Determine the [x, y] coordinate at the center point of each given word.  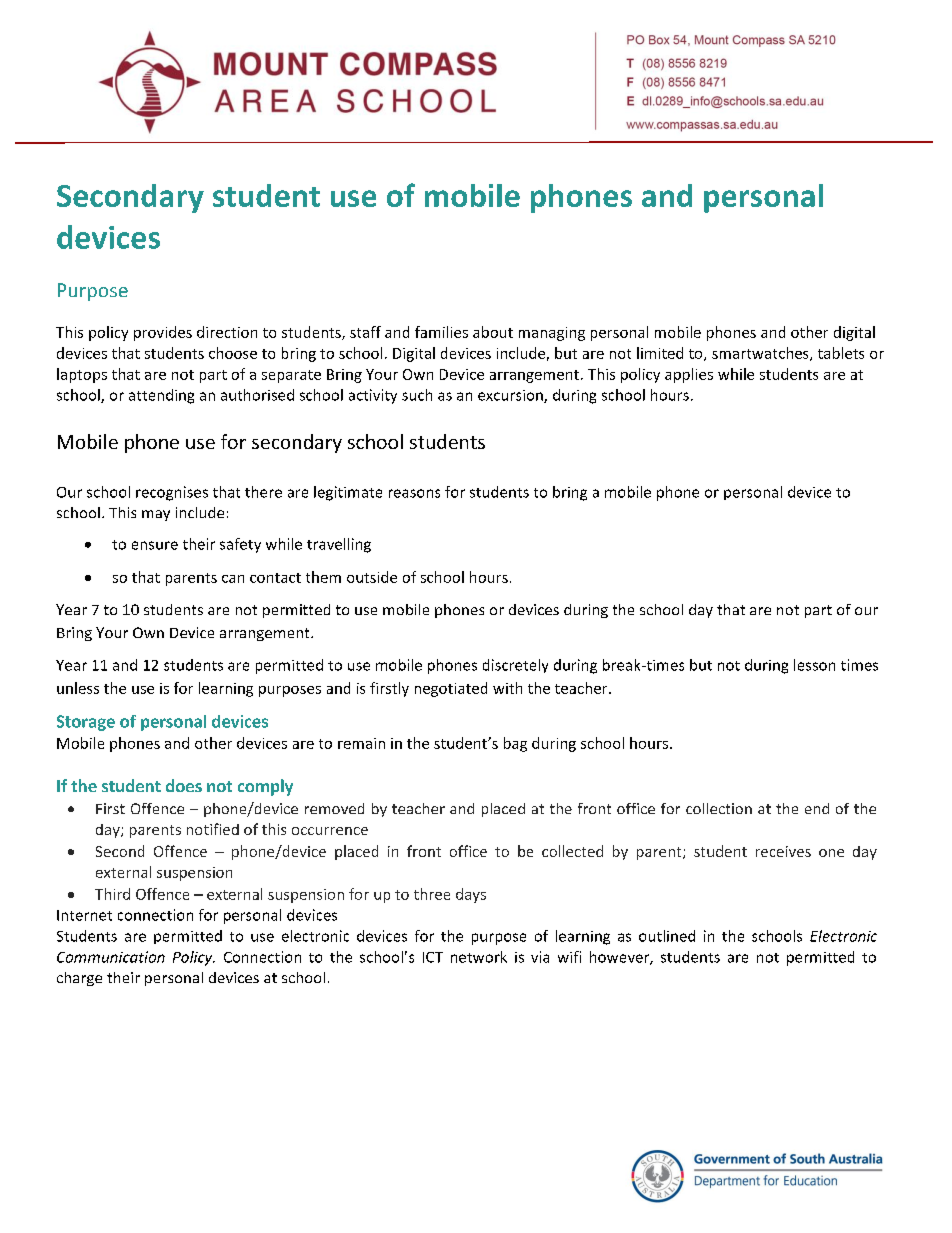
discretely [515, 666]
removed [334, 808]
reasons [414, 493]
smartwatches [761, 354]
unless [78, 688]
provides [163, 333]
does [184, 785]
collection [719, 808]
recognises [172, 493]
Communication [111, 957]
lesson [814, 665]
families [441, 332]
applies [689, 375]
